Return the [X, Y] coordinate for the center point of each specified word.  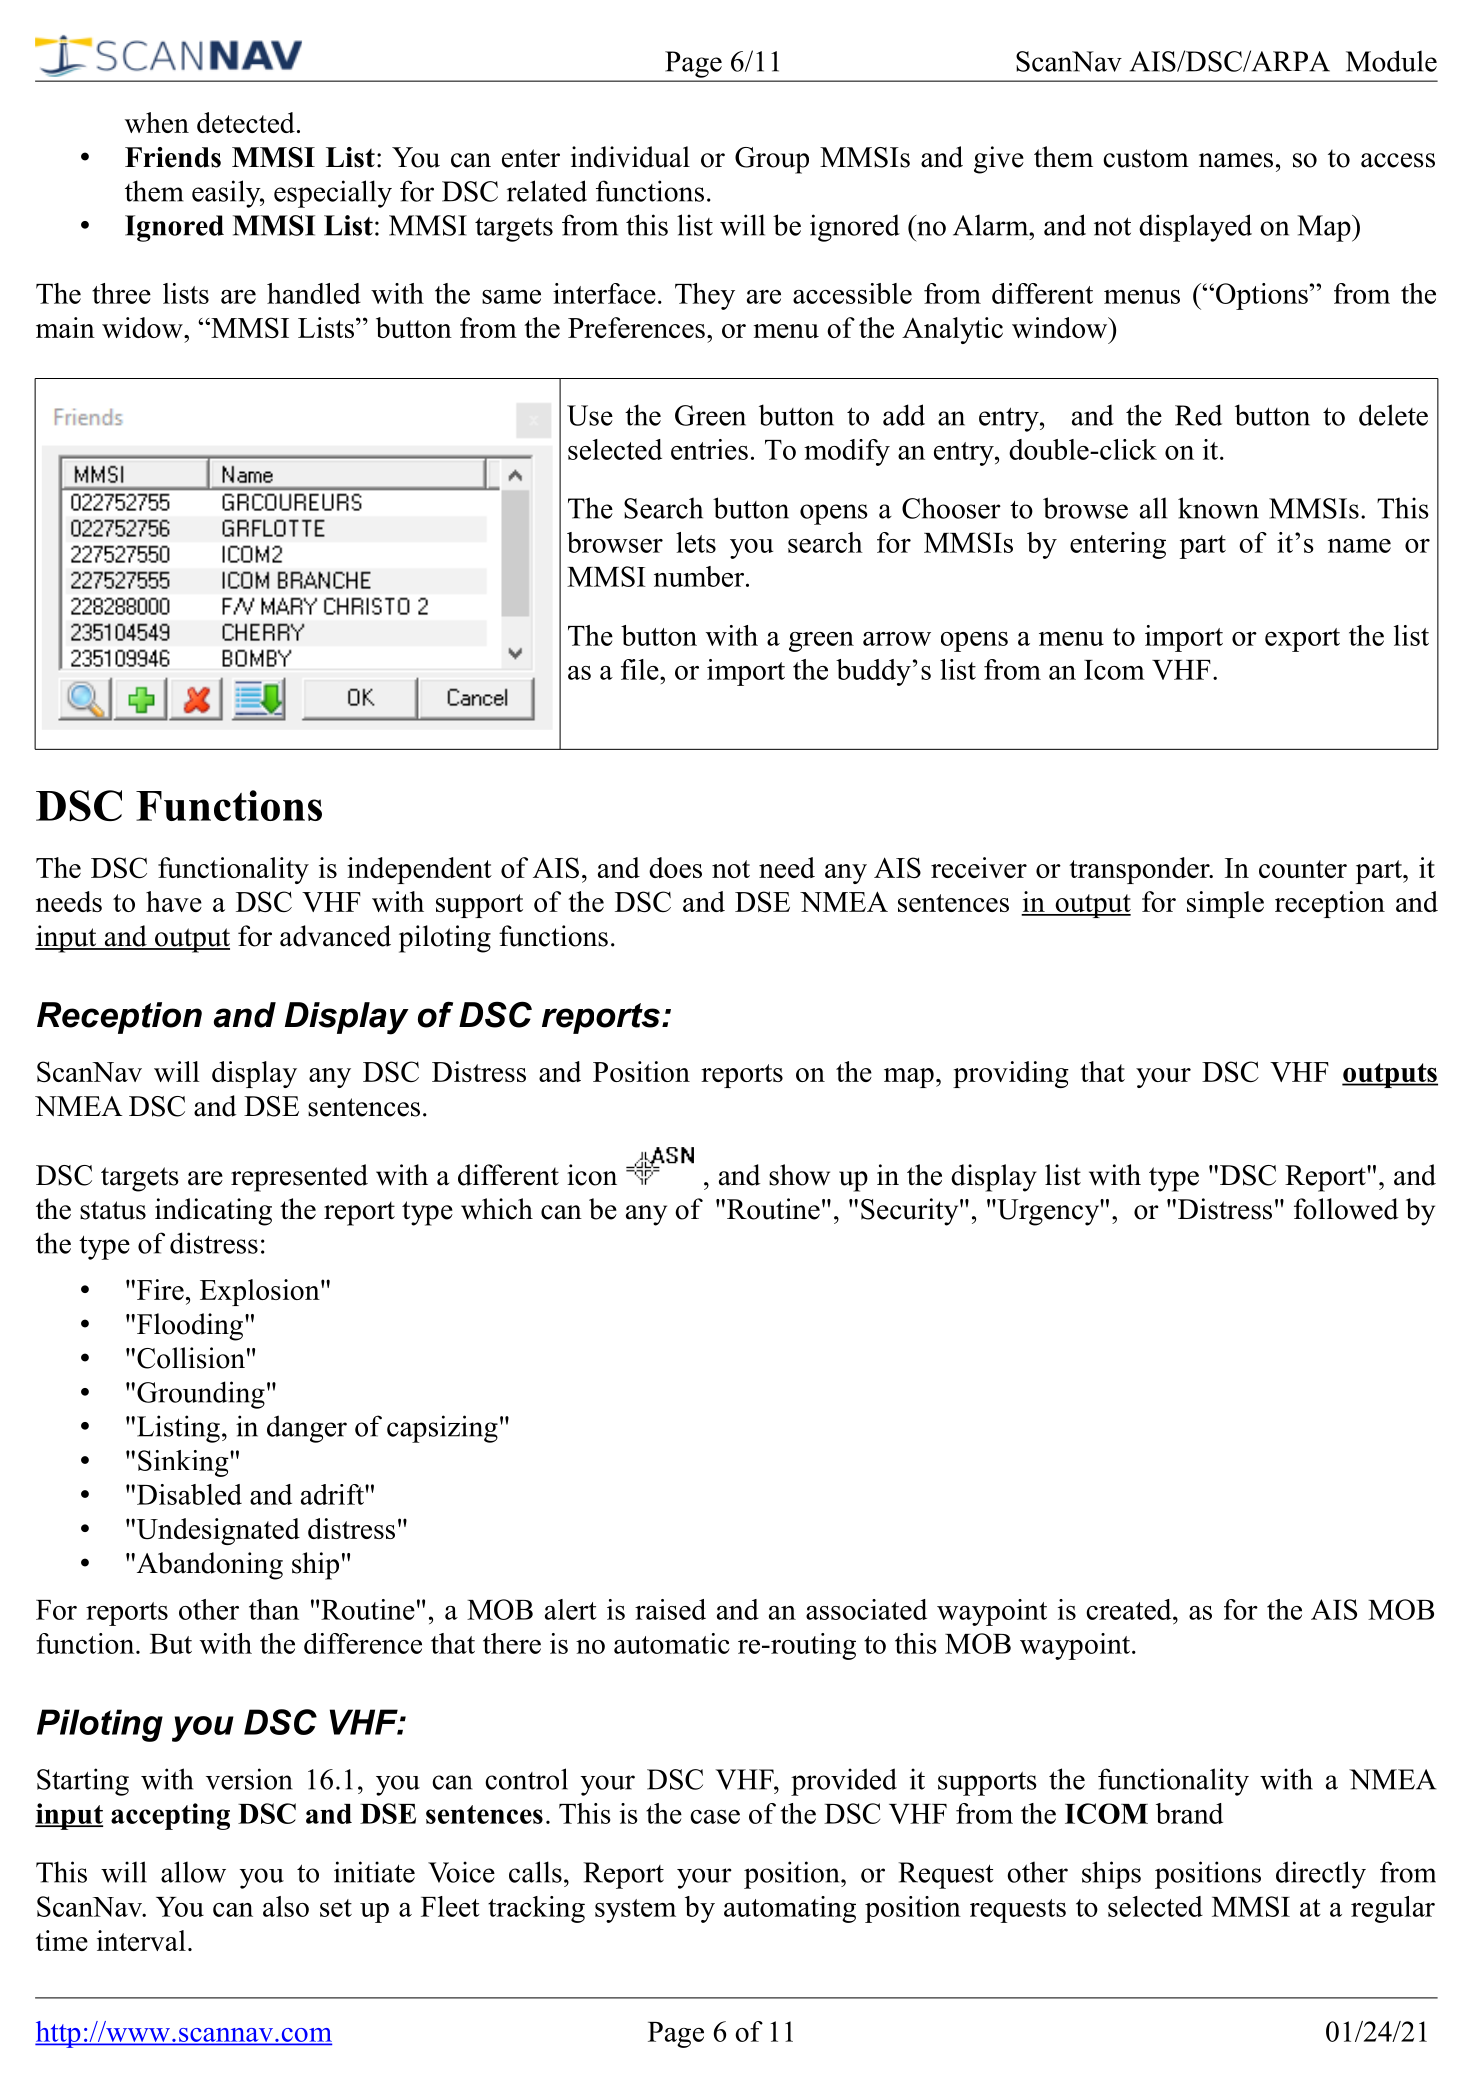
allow [193, 1872]
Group [772, 160]
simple [1225, 904]
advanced [335, 936]
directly [1321, 1875]
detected [246, 122]
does [675, 867]
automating [790, 1909]
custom [1146, 158]
